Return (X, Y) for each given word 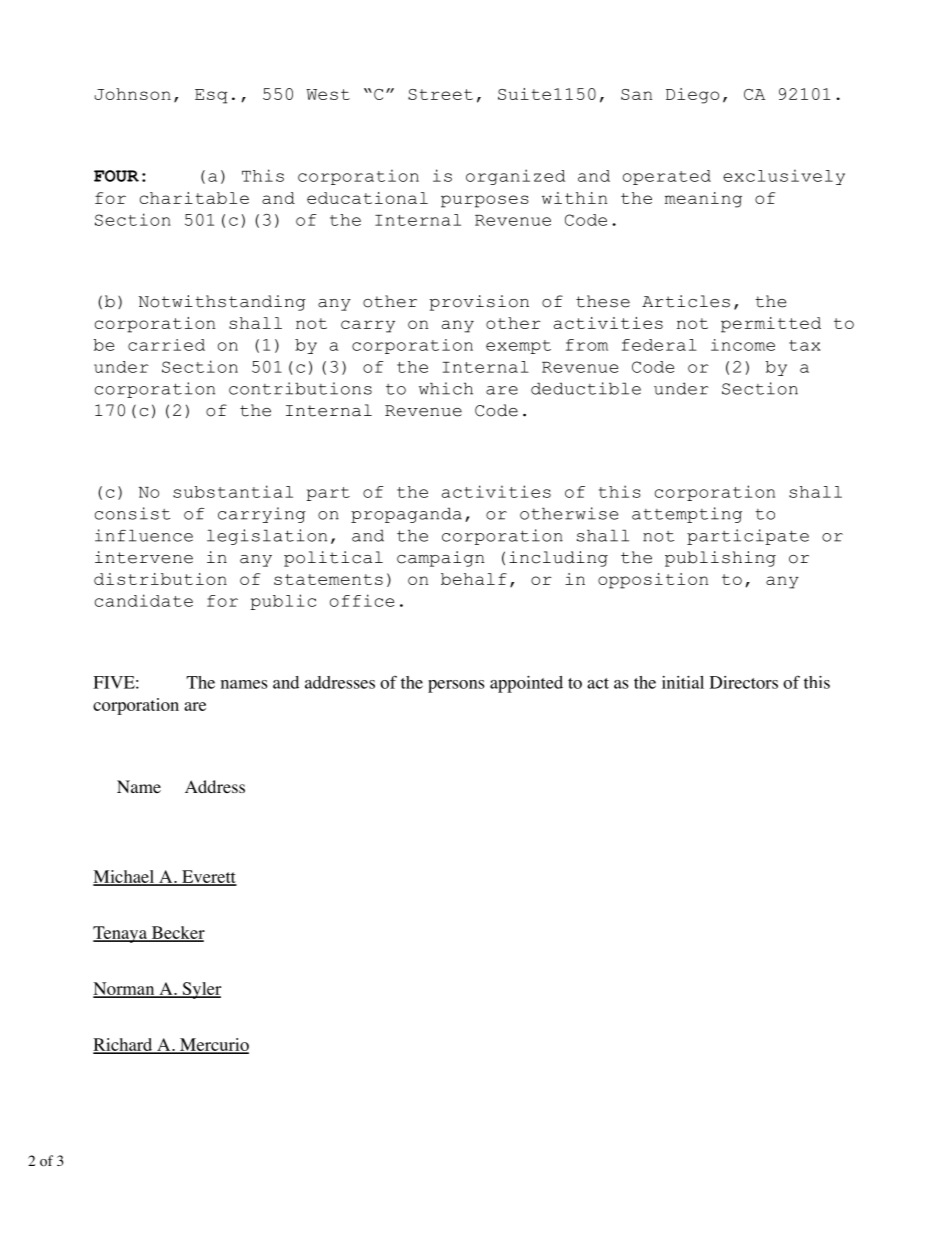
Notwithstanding (222, 303)
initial (683, 682)
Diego (692, 96)
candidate (144, 600)
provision (479, 303)
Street (440, 94)
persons (456, 686)
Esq (211, 96)
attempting (687, 515)
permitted (771, 325)
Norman (125, 990)
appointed (526, 684)
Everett (208, 877)
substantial (233, 491)
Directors (744, 682)
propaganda (406, 515)
